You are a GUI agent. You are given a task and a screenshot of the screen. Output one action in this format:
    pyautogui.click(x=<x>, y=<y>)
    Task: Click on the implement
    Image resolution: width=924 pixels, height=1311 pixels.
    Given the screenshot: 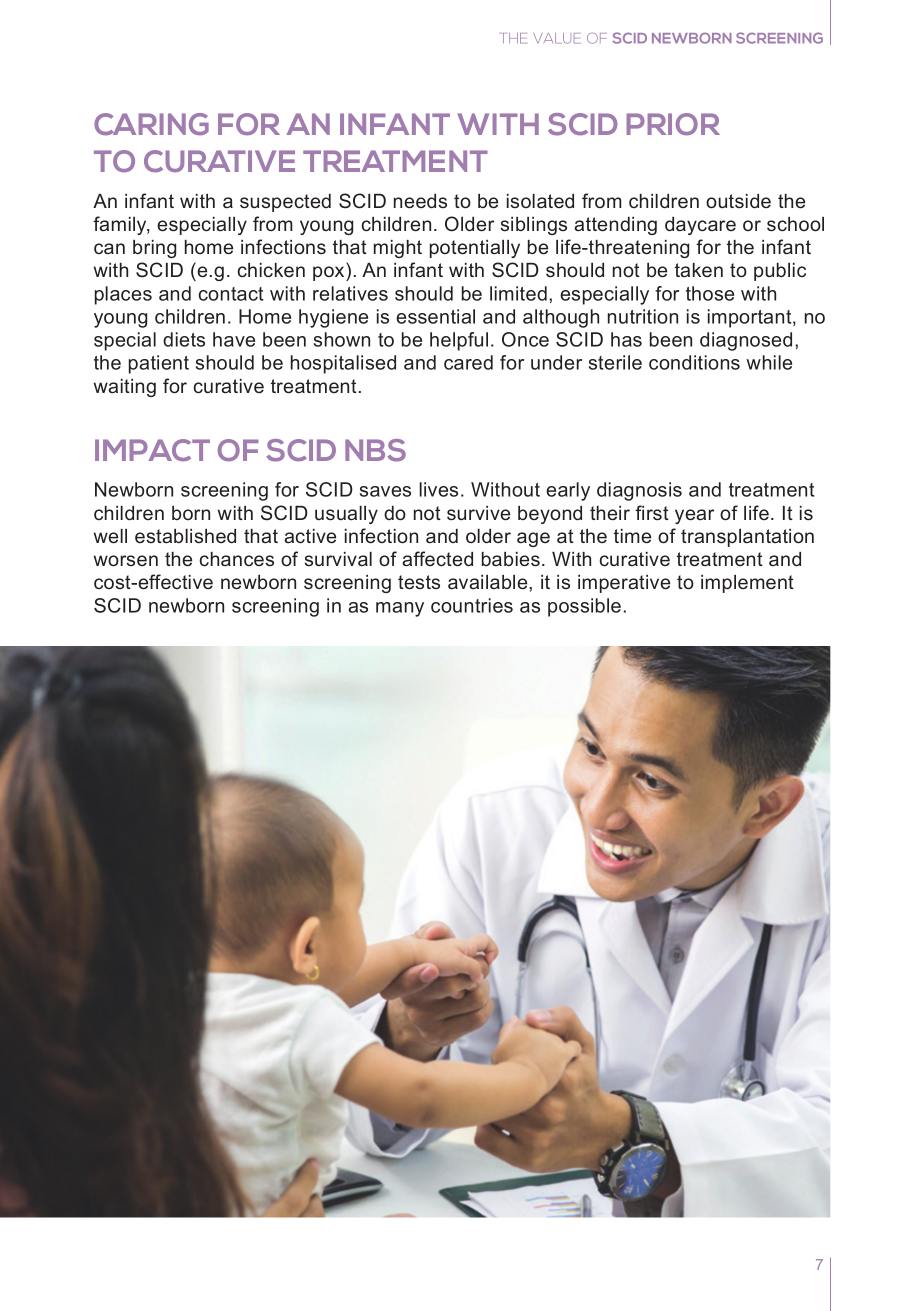 What is the action you would take?
    pyautogui.click(x=747, y=584)
